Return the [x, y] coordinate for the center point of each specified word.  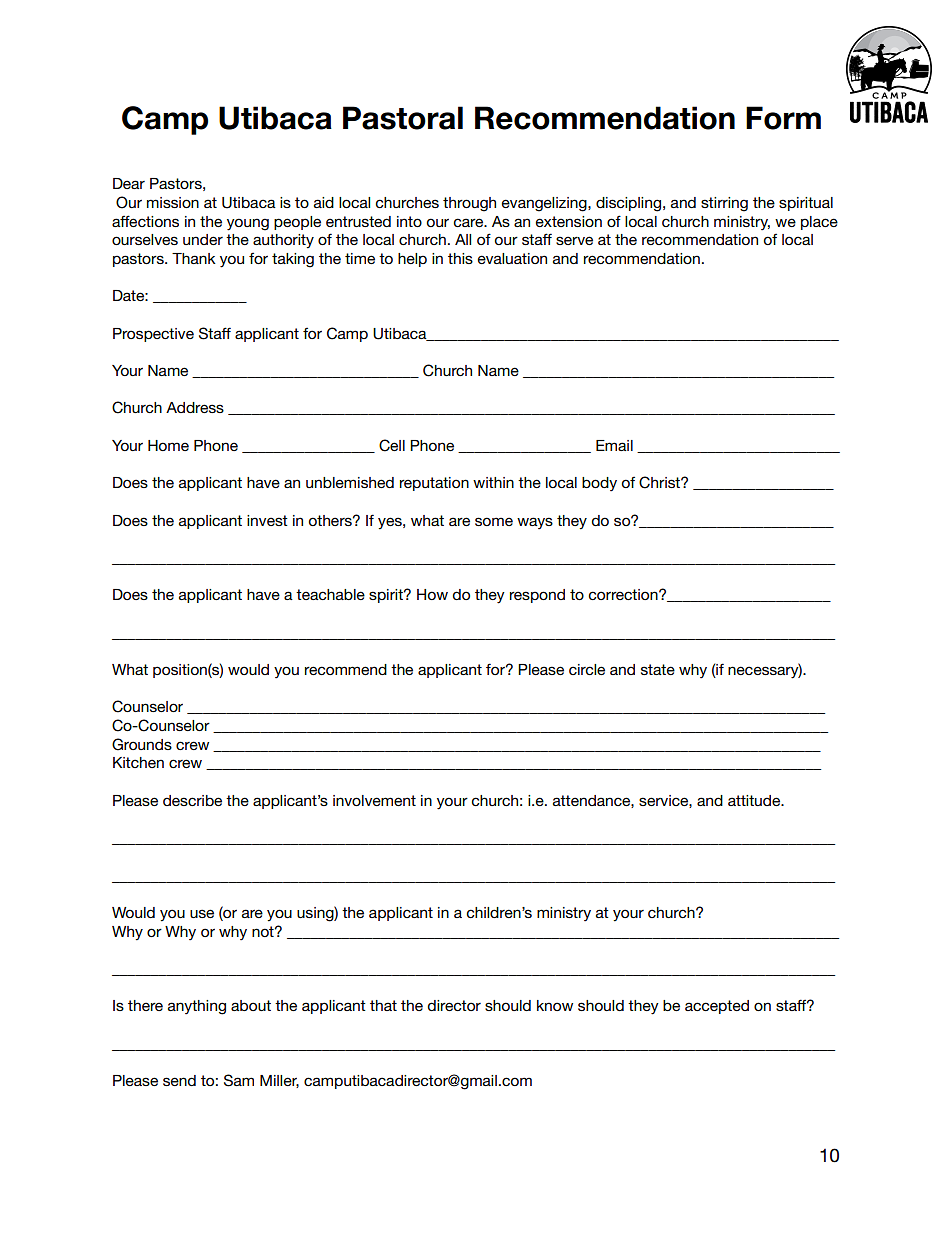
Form [783, 118]
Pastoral [403, 118]
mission [173, 202]
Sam [239, 1080]
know [555, 1005]
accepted [717, 1007]
